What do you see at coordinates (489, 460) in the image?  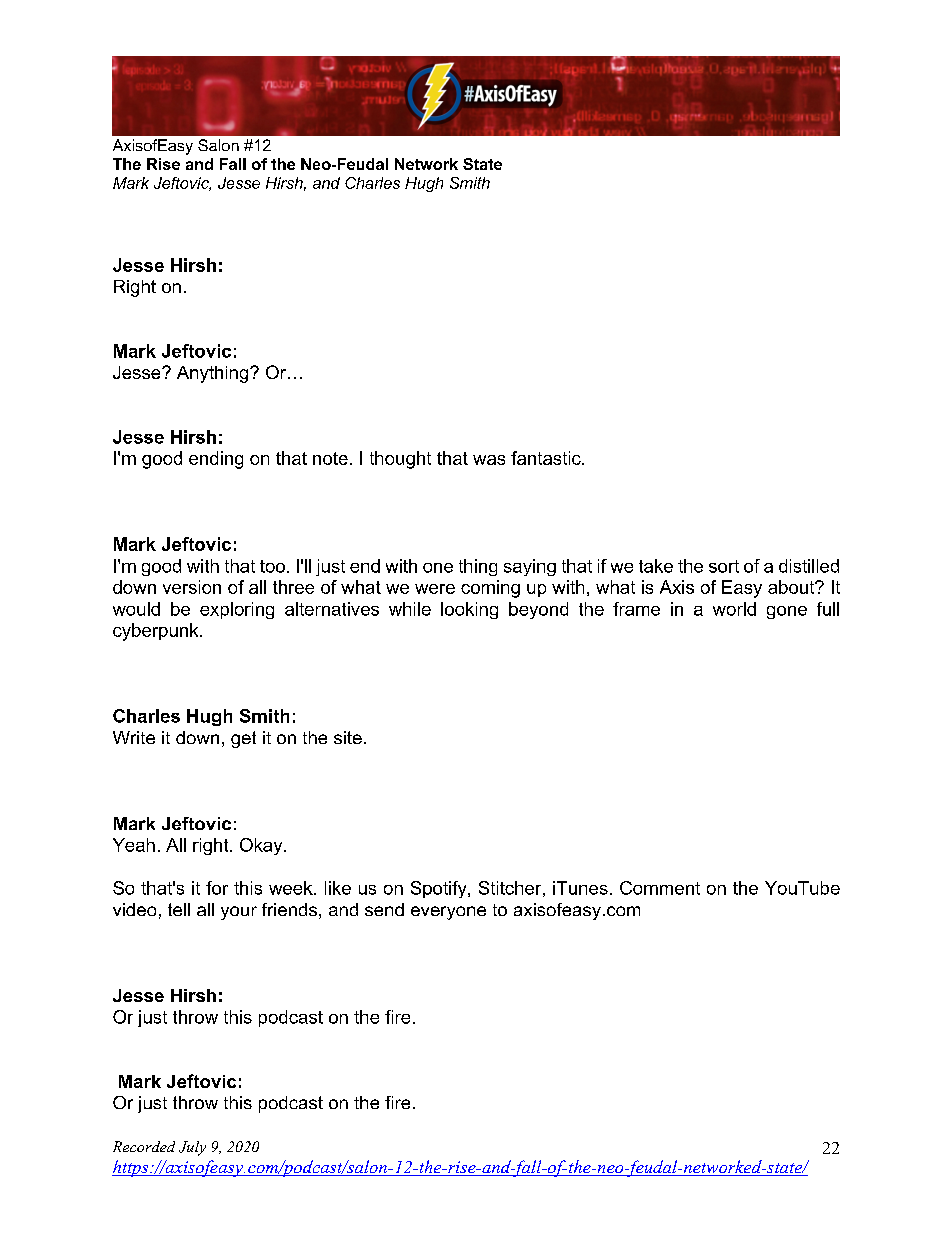 I see `was` at bounding box center [489, 460].
